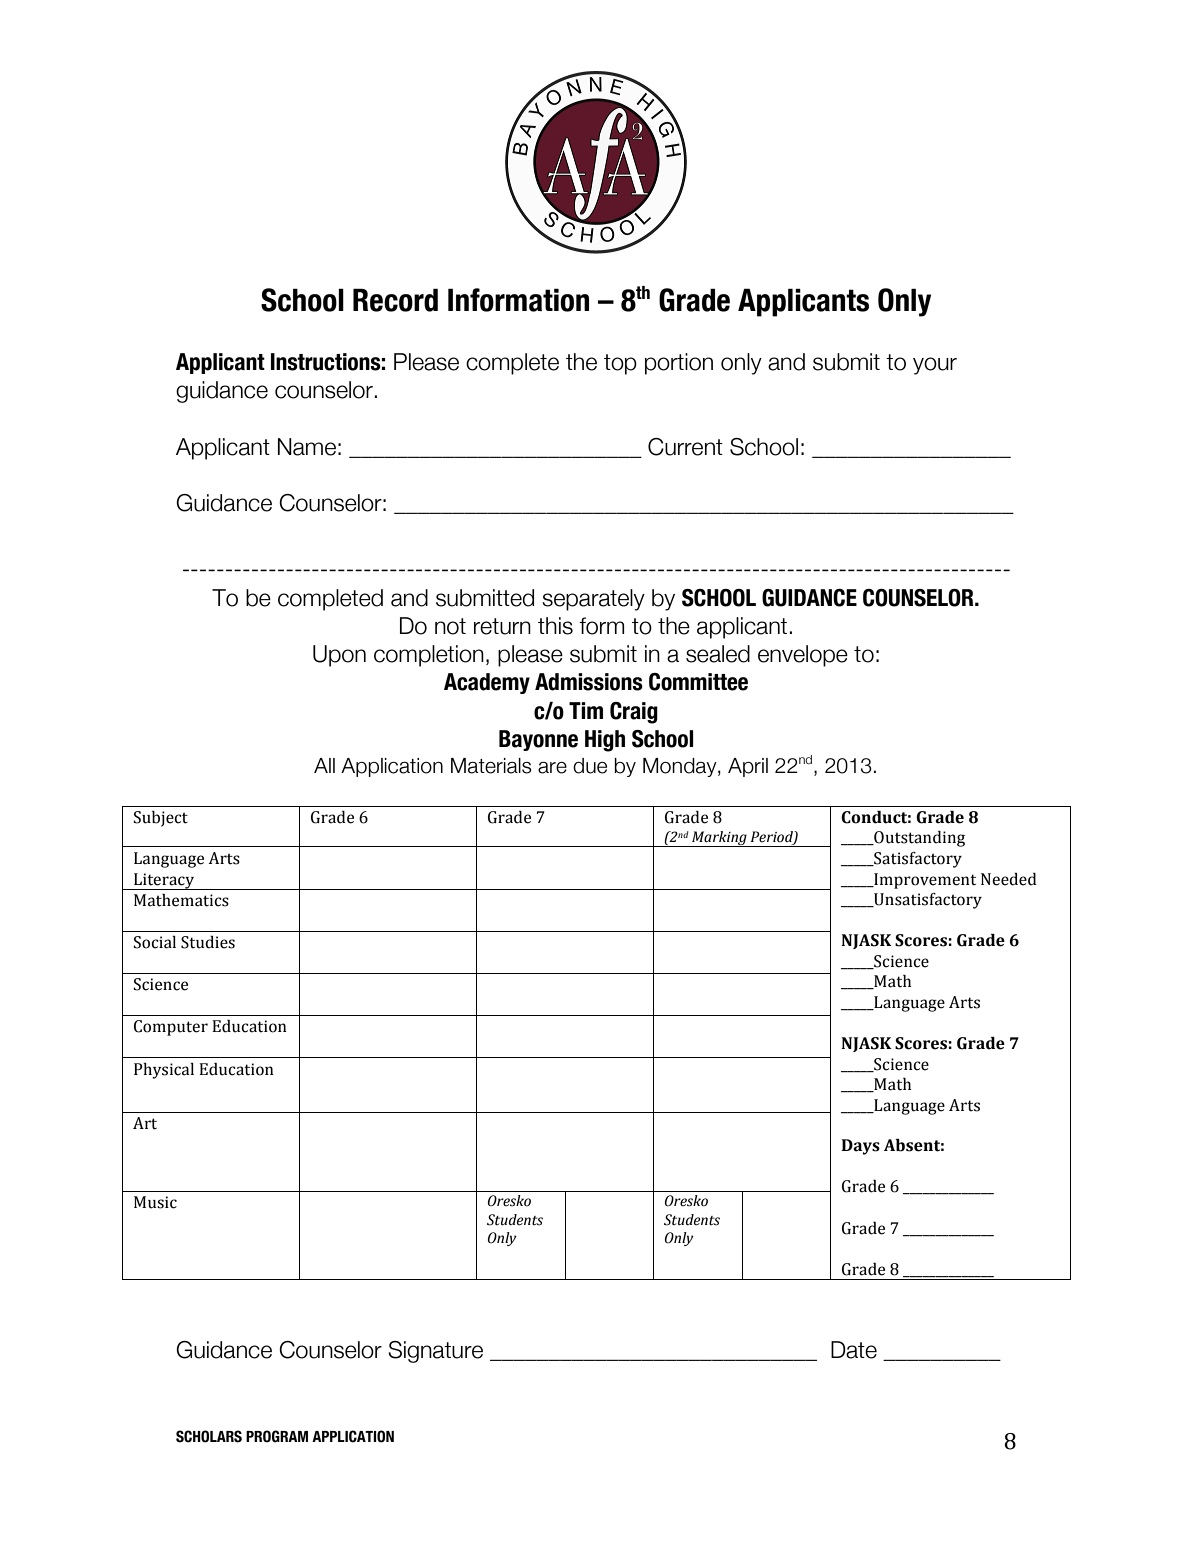 The width and height of the page is (1191, 1542). Describe the element at coordinates (748, 767) in the page. I see `April` at that location.
